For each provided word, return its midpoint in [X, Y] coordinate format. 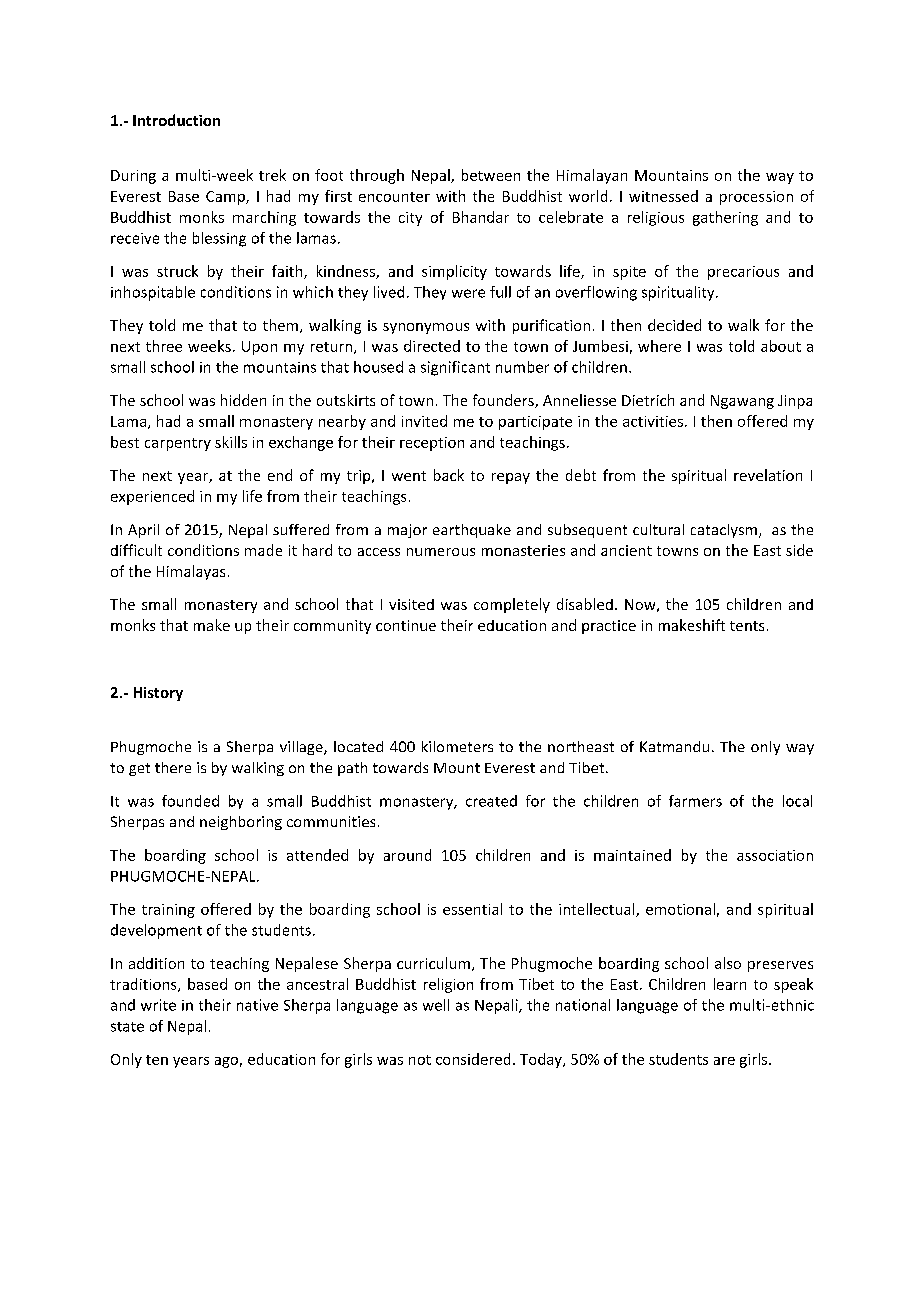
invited [424, 421]
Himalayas [191, 572]
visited [411, 604]
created [491, 801]
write [158, 1005]
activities [653, 421]
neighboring [241, 823]
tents [747, 626]
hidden [243, 400]
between [491, 175]
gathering [725, 218]
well [436, 1005]
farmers [695, 801]
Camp [226, 198]
